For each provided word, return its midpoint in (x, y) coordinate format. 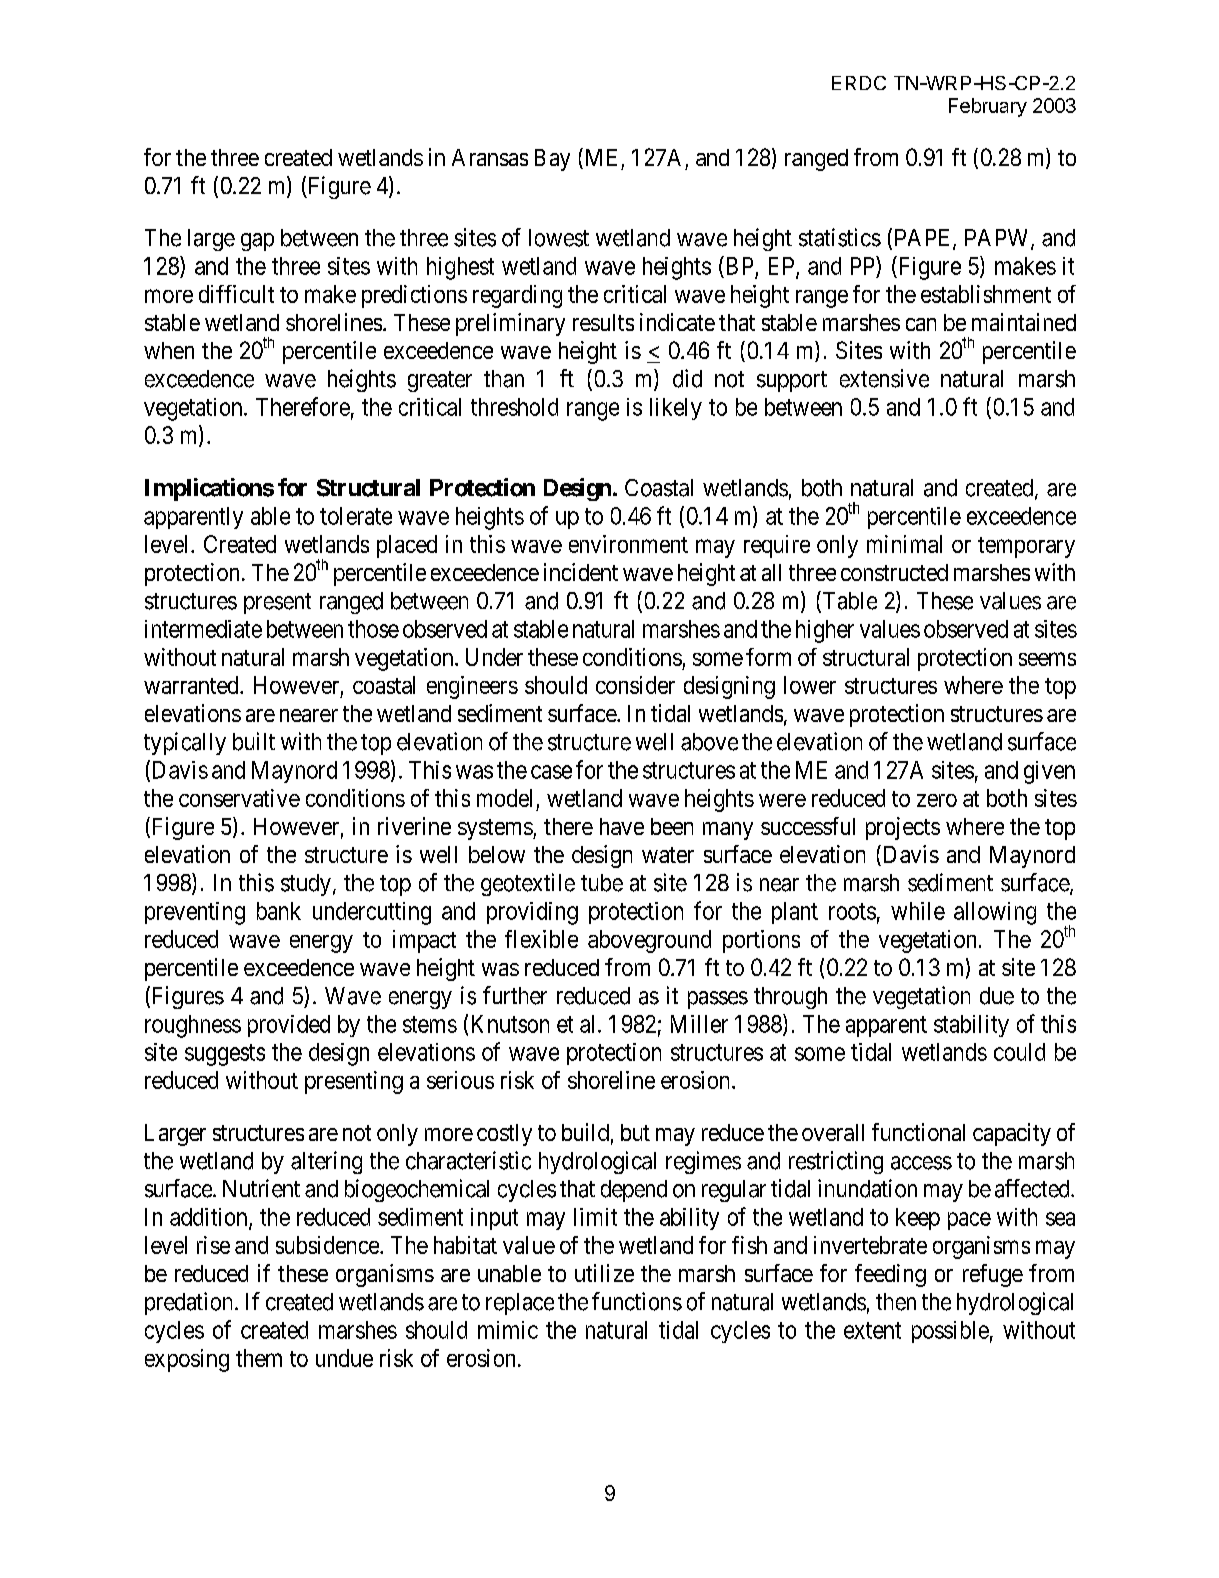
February (988, 107)
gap (257, 242)
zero (937, 800)
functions (637, 1301)
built (254, 741)
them (259, 1358)
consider (635, 685)
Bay (552, 160)
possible (950, 1332)
